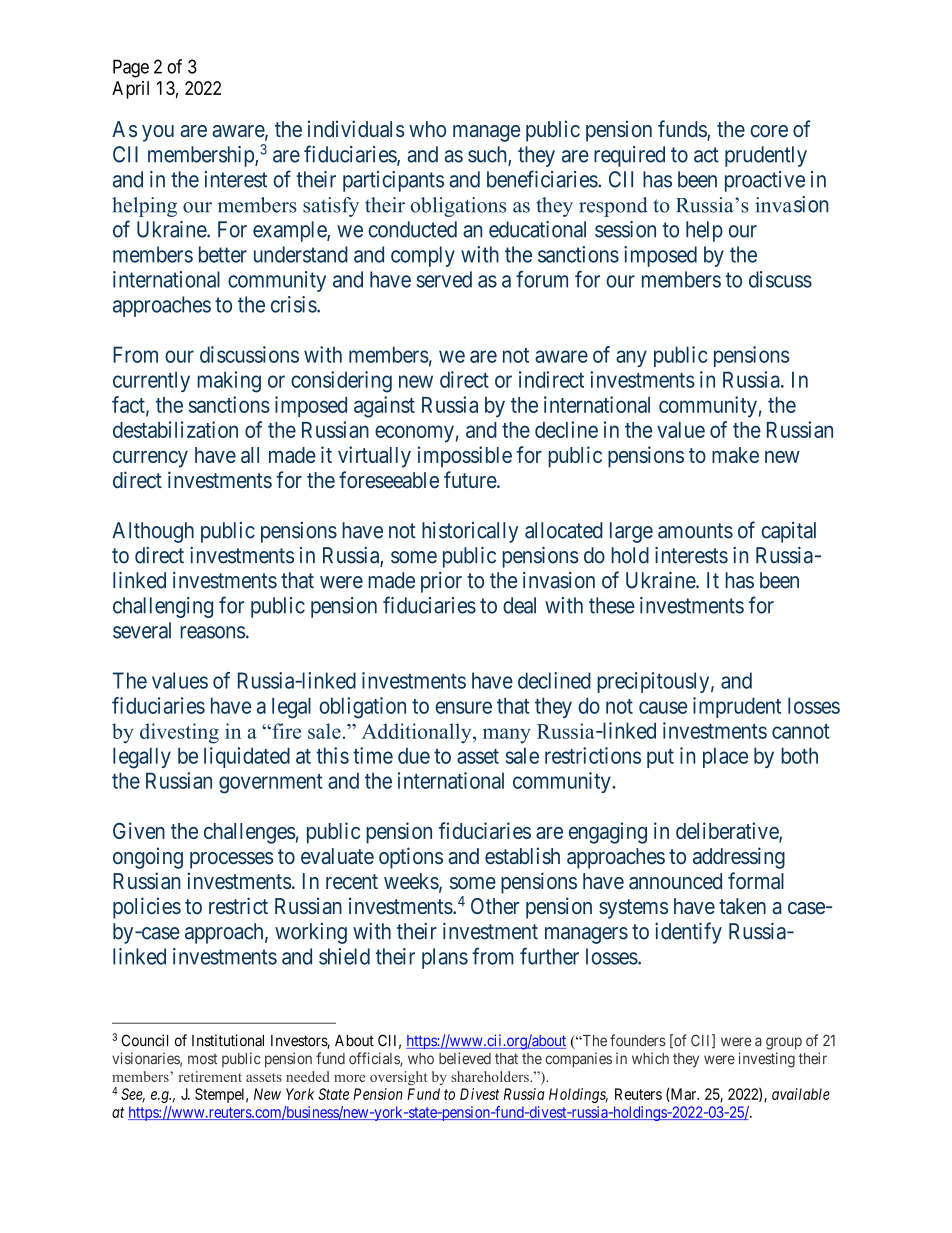  Describe the element at coordinates (488, 155) in the page. I see `such` at that location.
